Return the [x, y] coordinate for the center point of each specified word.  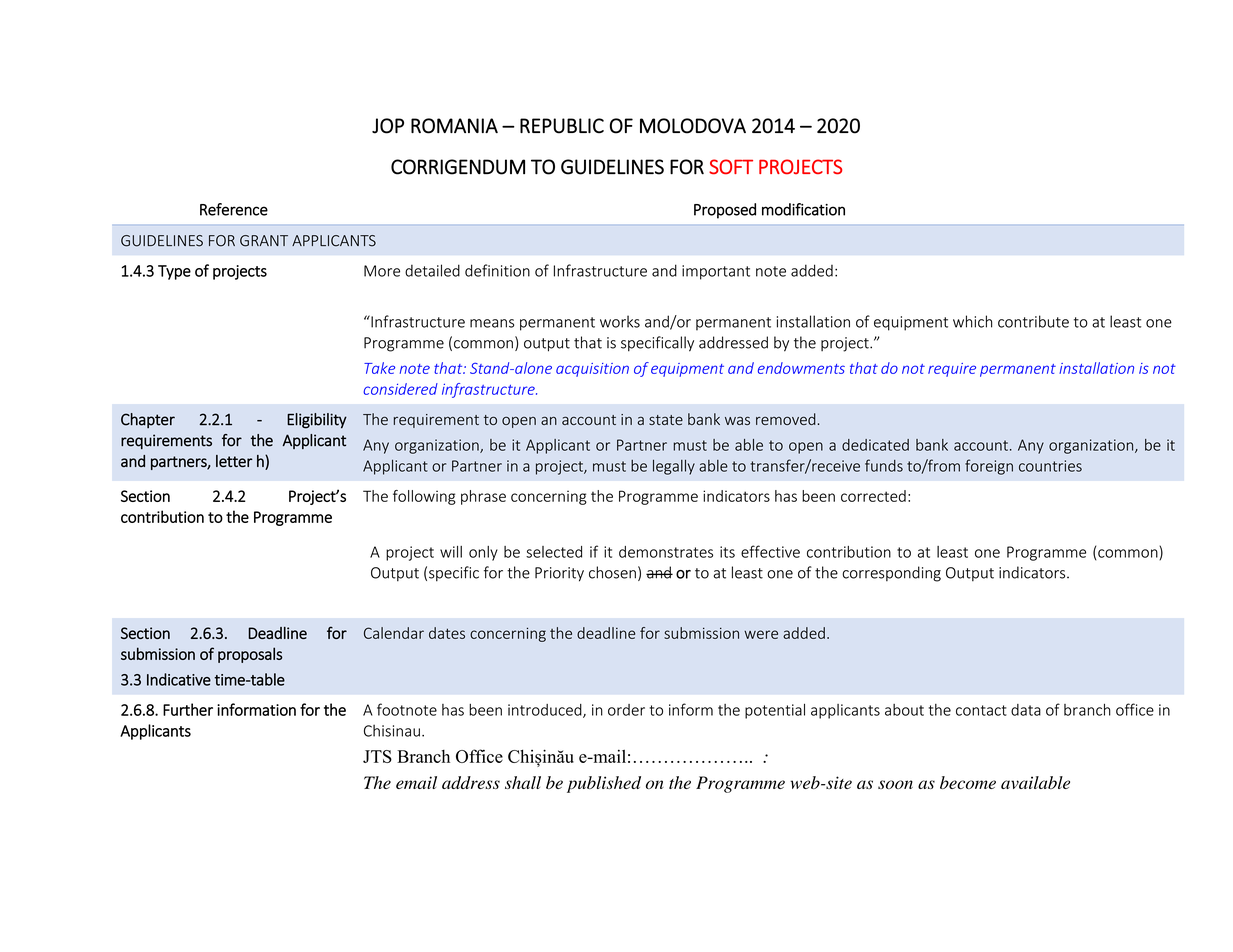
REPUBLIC [562, 126]
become [968, 782]
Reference [234, 209]
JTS [377, 756]
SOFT [731, 167]
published [604, 784]
